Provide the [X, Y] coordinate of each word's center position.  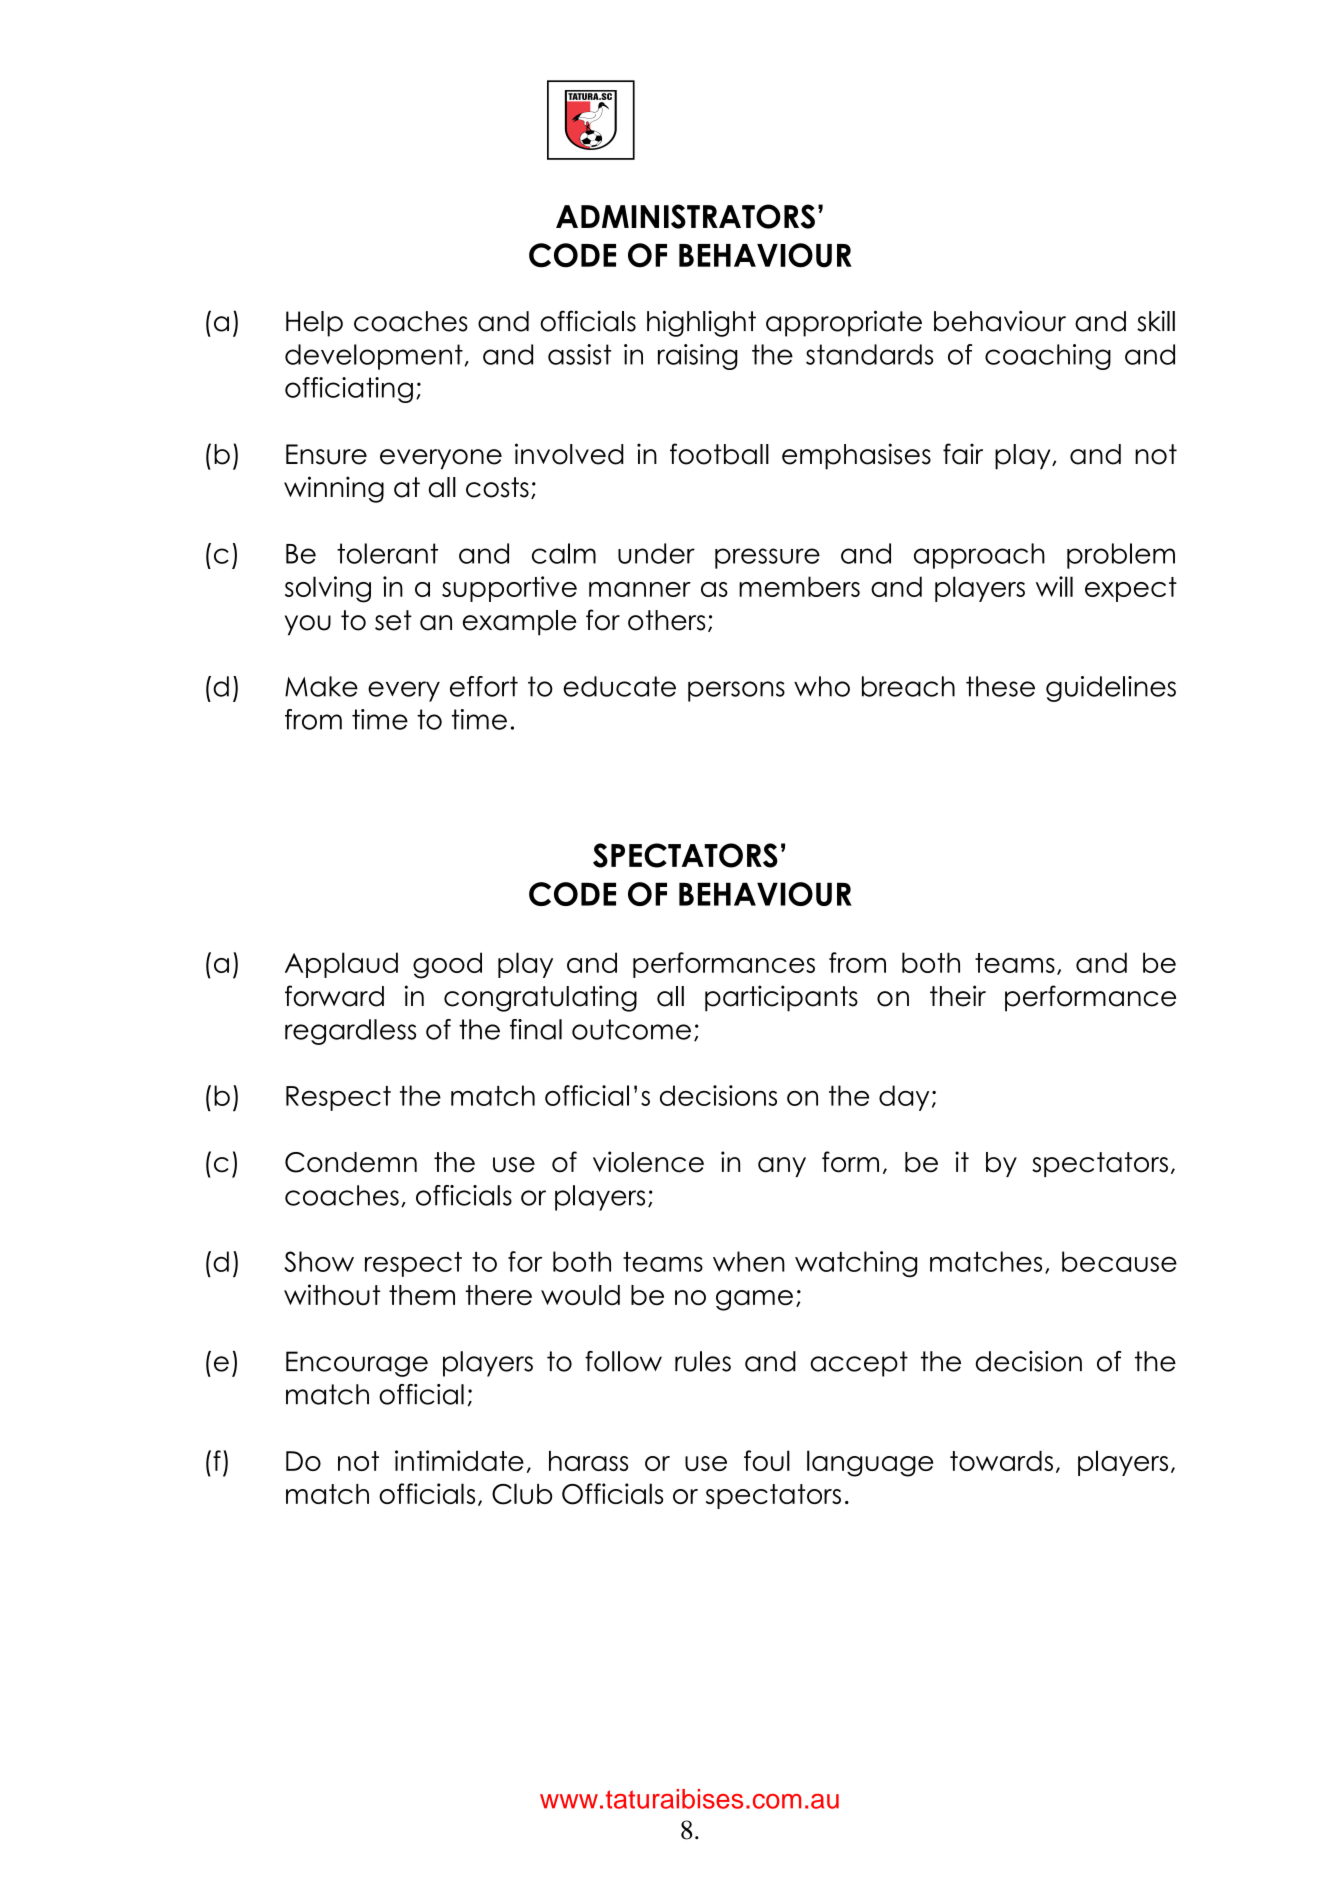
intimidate [459, 1460]
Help [314, 324]
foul [767, 1460]
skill [1156, 321]
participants [781, 998]
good [447, 965]
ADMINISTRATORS [685, 216]
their [958, 996]
